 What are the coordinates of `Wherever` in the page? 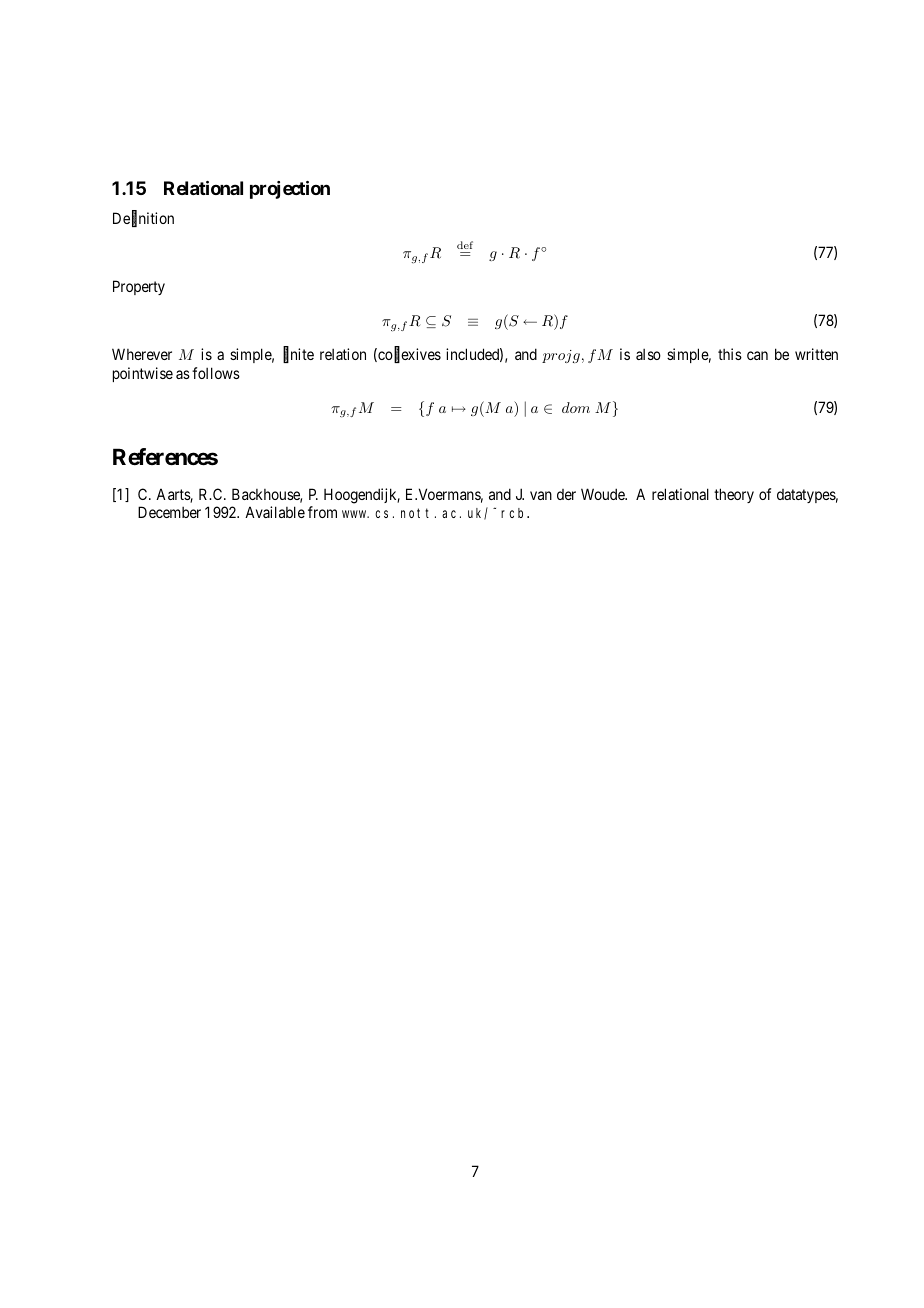 It's located at (142, 354).
